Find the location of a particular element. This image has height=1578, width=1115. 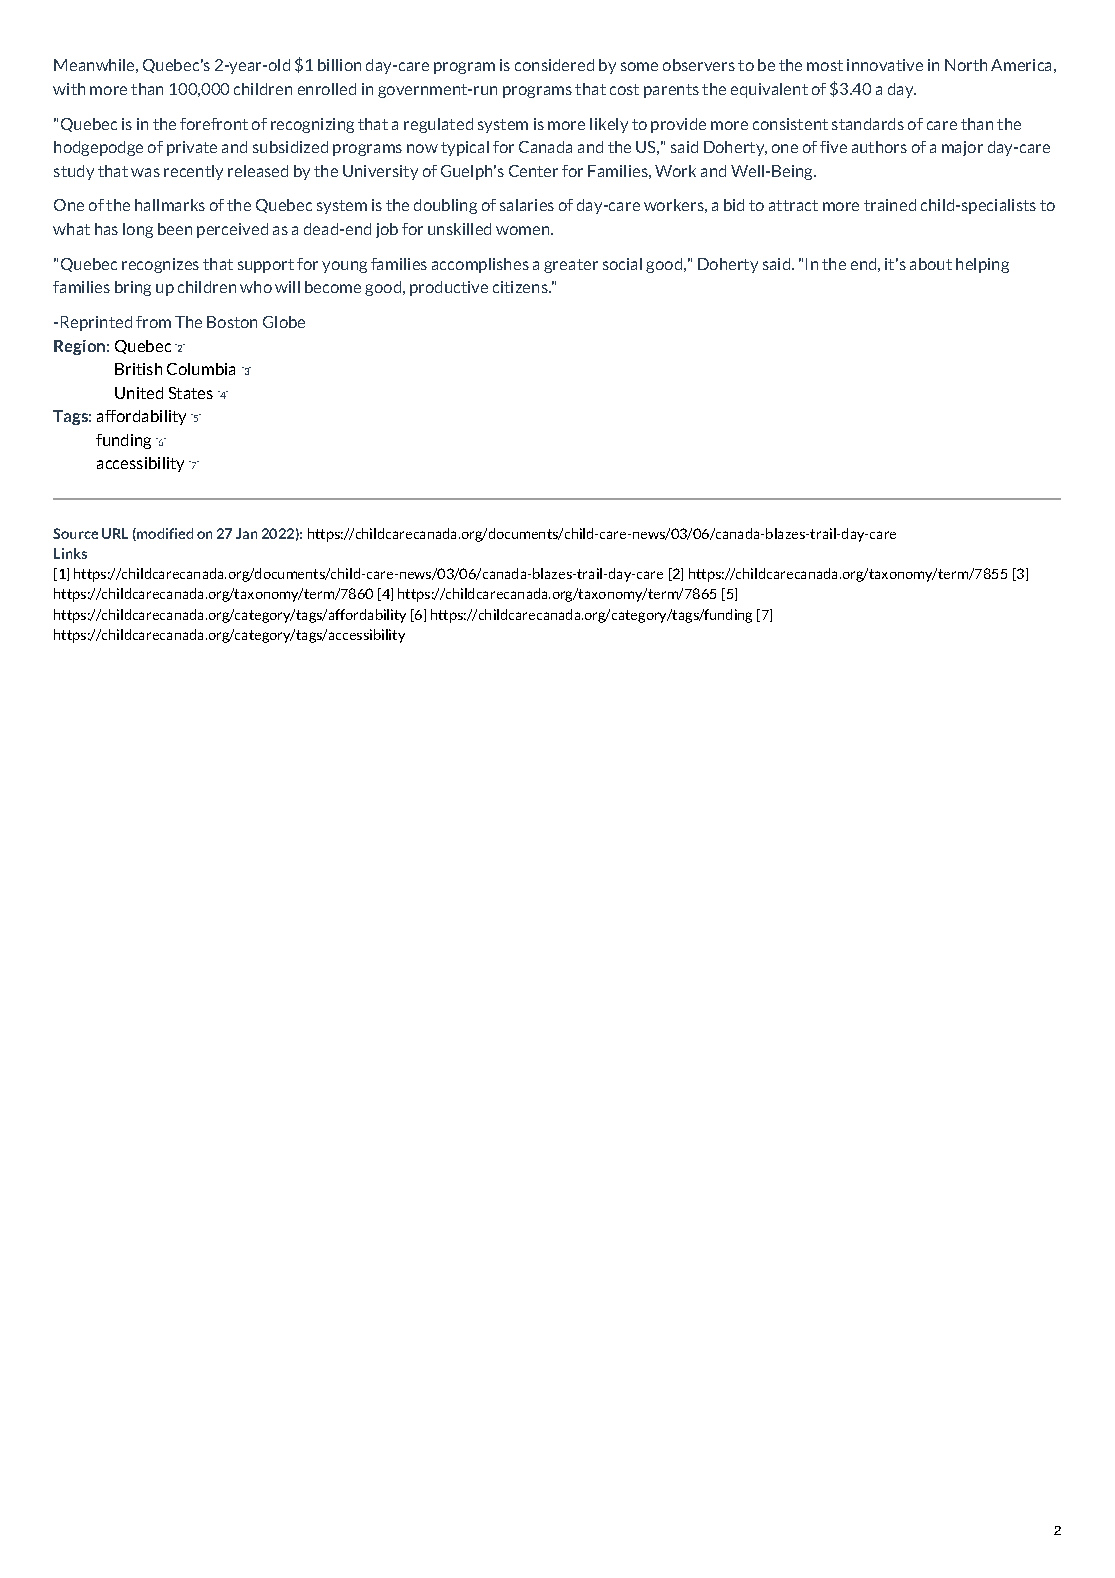

with is located at coordinates (69, 89).
